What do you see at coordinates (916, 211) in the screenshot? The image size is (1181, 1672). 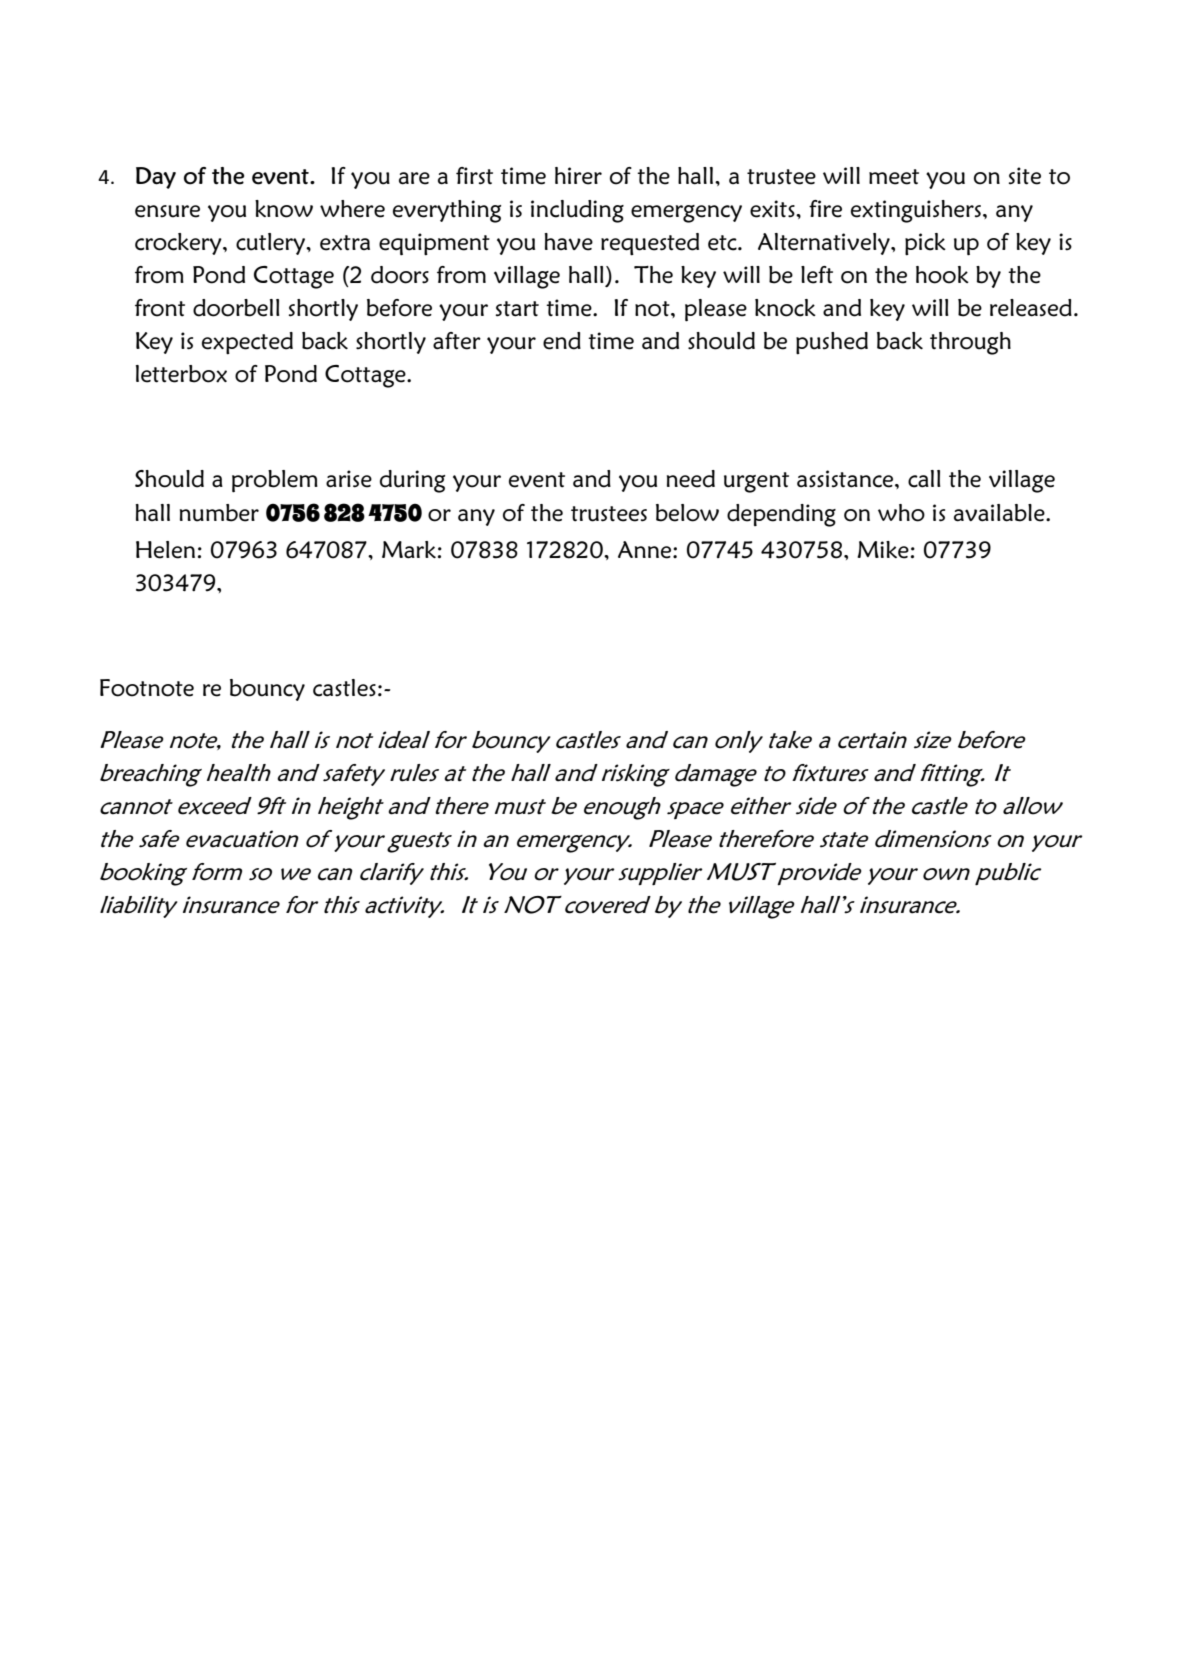 I see `extinguishers` at bounding box center [916, 211].
